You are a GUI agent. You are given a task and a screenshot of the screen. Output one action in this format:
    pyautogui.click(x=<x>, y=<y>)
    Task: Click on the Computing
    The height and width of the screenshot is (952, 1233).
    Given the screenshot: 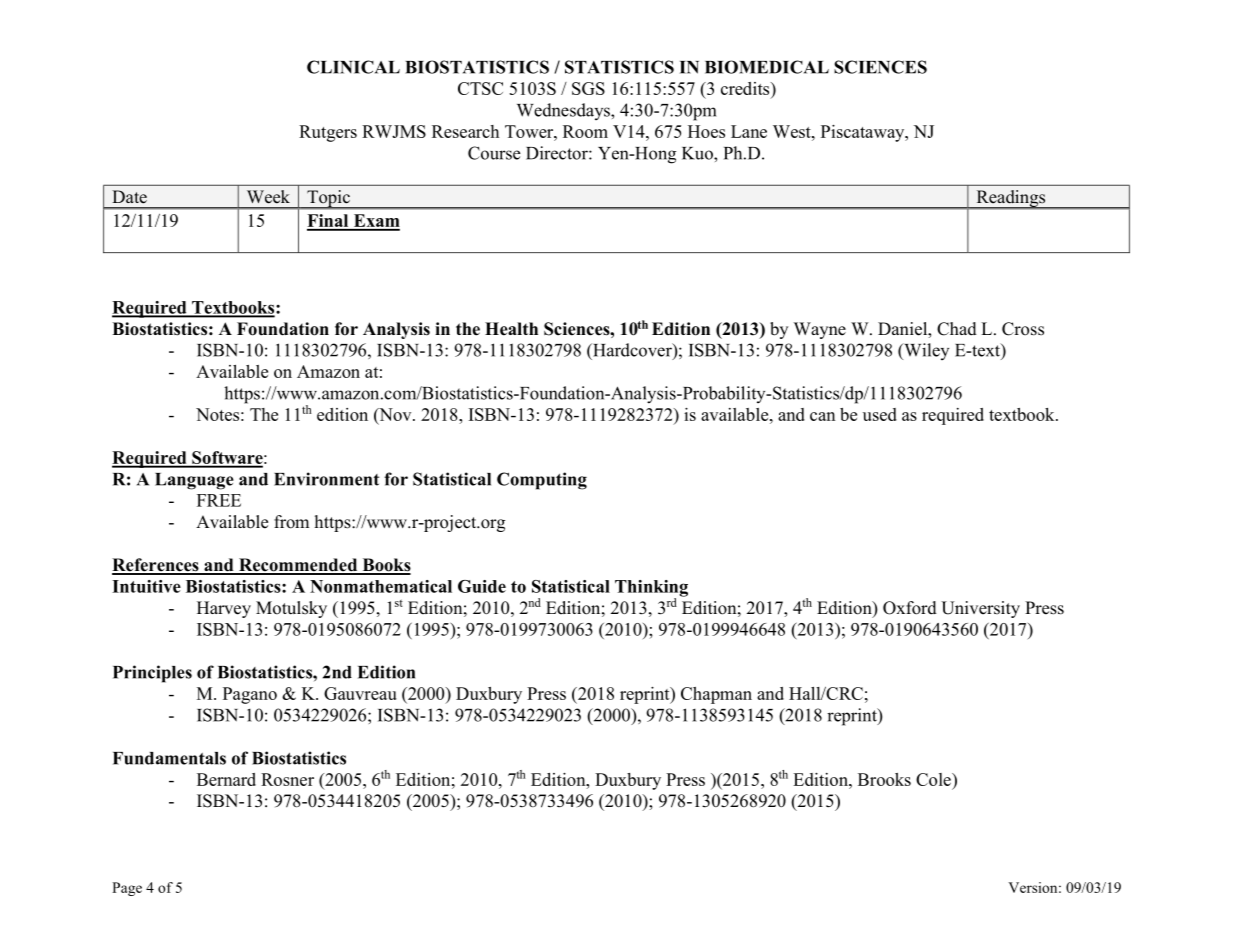 What is the action you would take?
    pyautogui.click(x=542, y=481)
